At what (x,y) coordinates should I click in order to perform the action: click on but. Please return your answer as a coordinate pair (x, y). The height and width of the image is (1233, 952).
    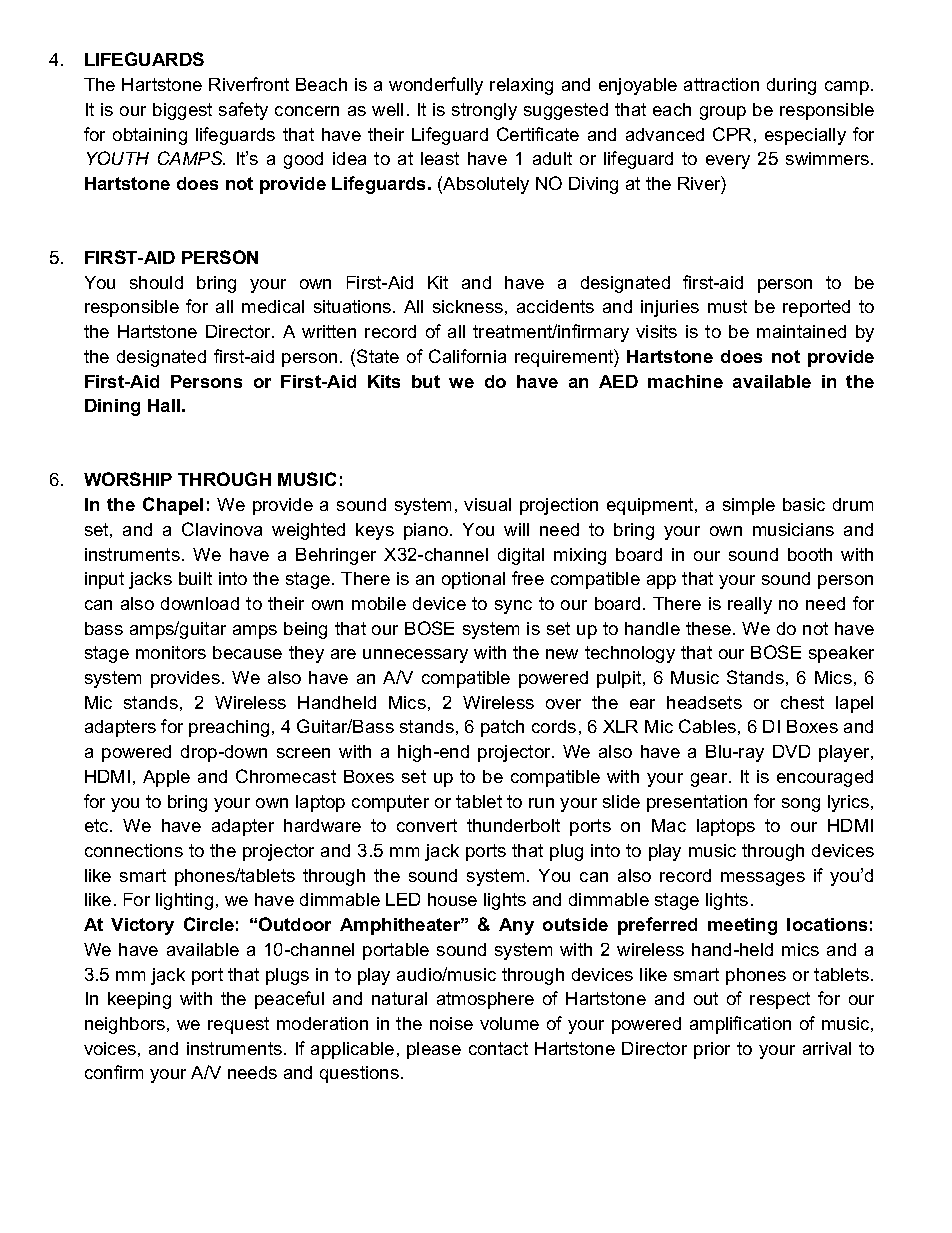
    Looking at the image, I should click on (426, 381).
